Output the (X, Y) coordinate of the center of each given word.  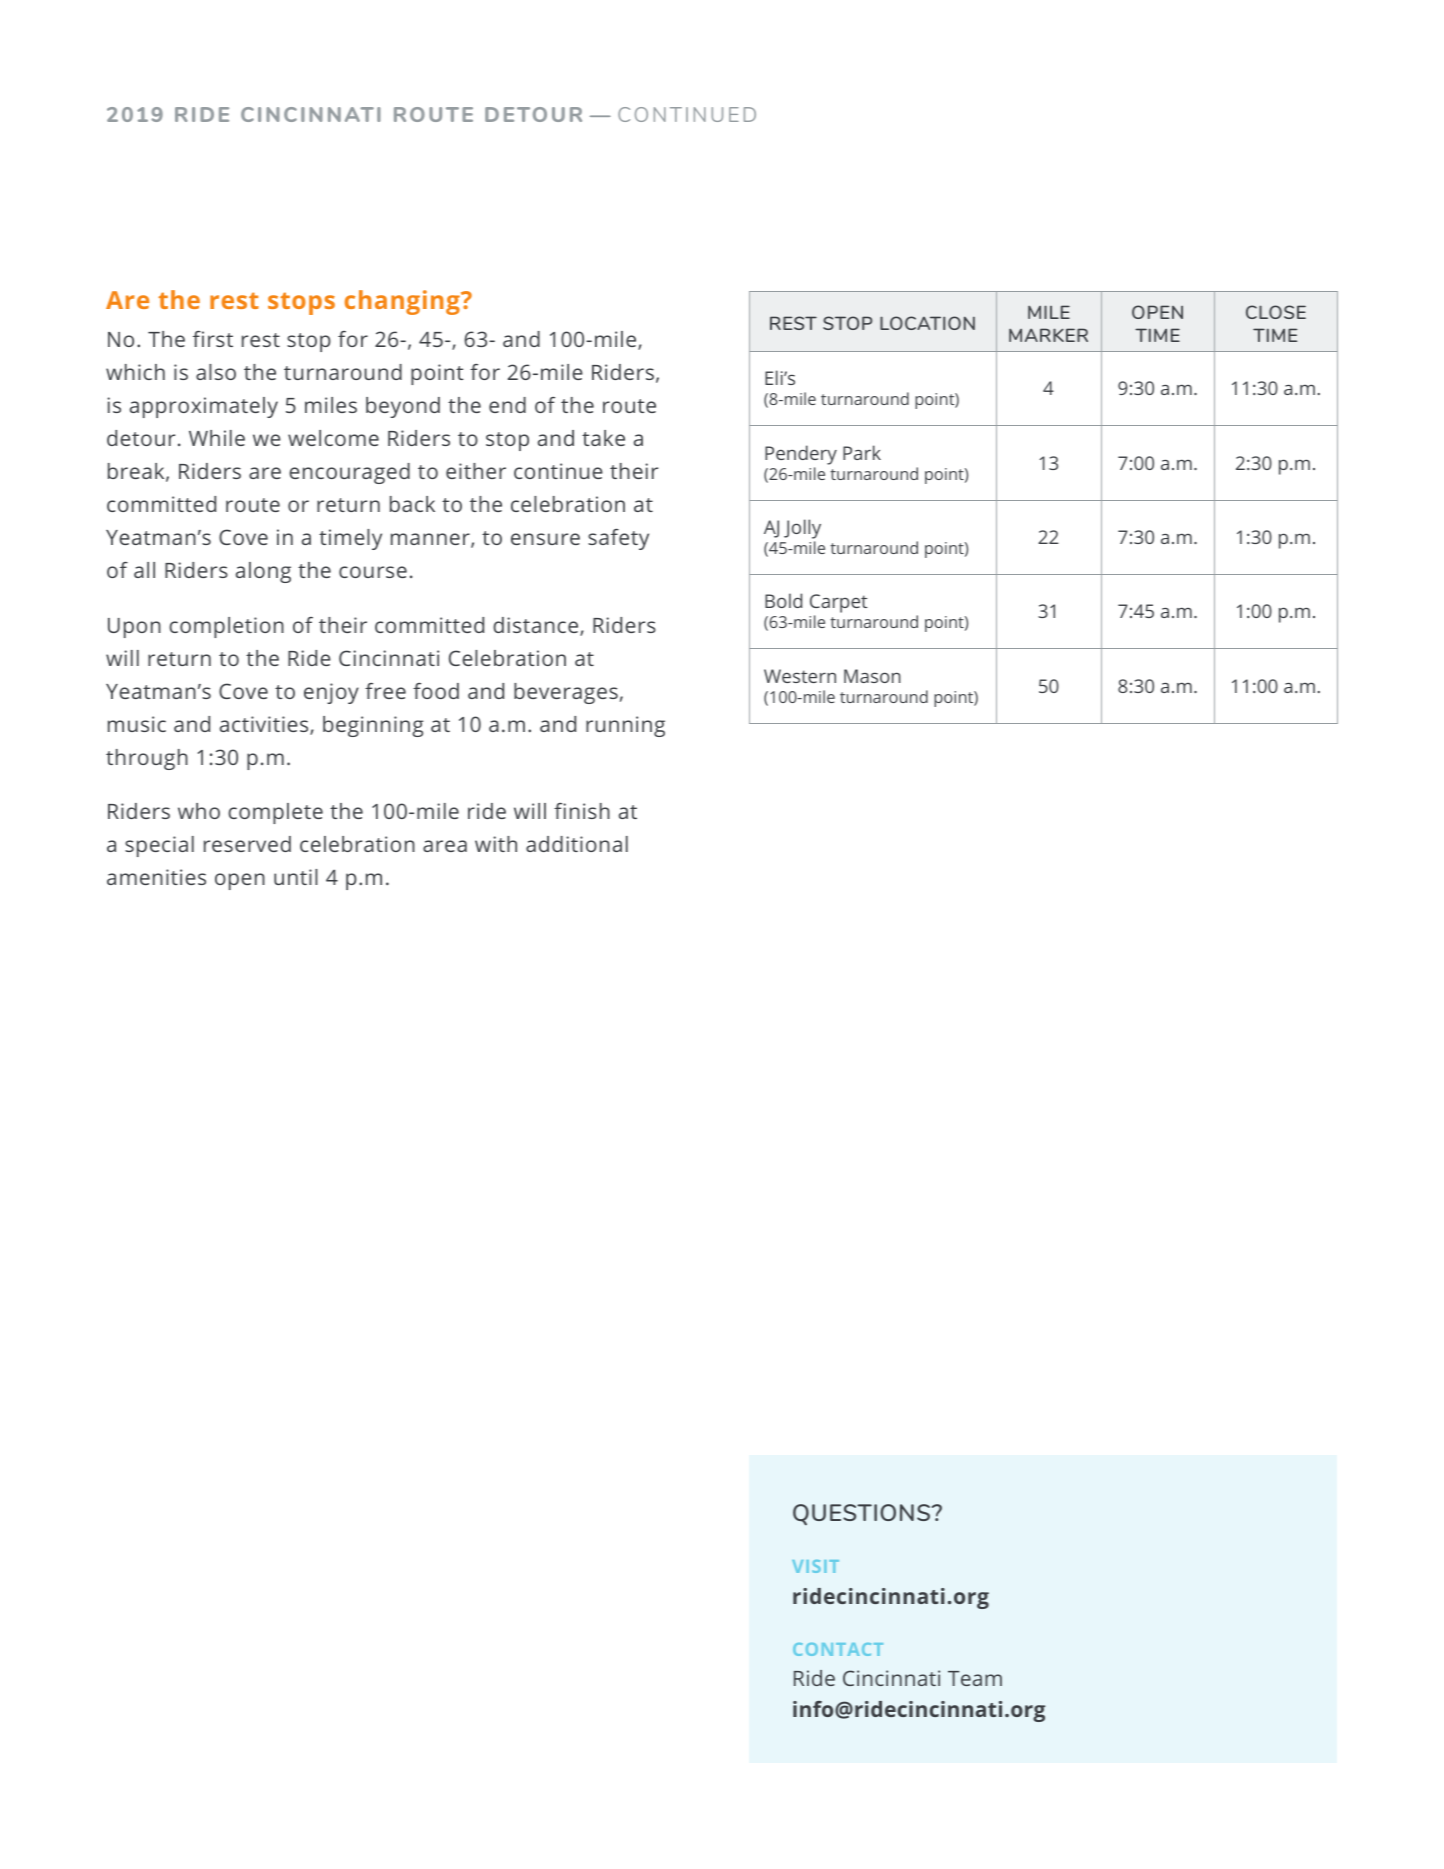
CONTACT (838, 1649)
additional (577, 844)
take (603, 438)
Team (975, 1678)
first (213, 339)
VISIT (815, 1566)
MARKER (1048, 335)
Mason (872, 676)
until (296, 877)
